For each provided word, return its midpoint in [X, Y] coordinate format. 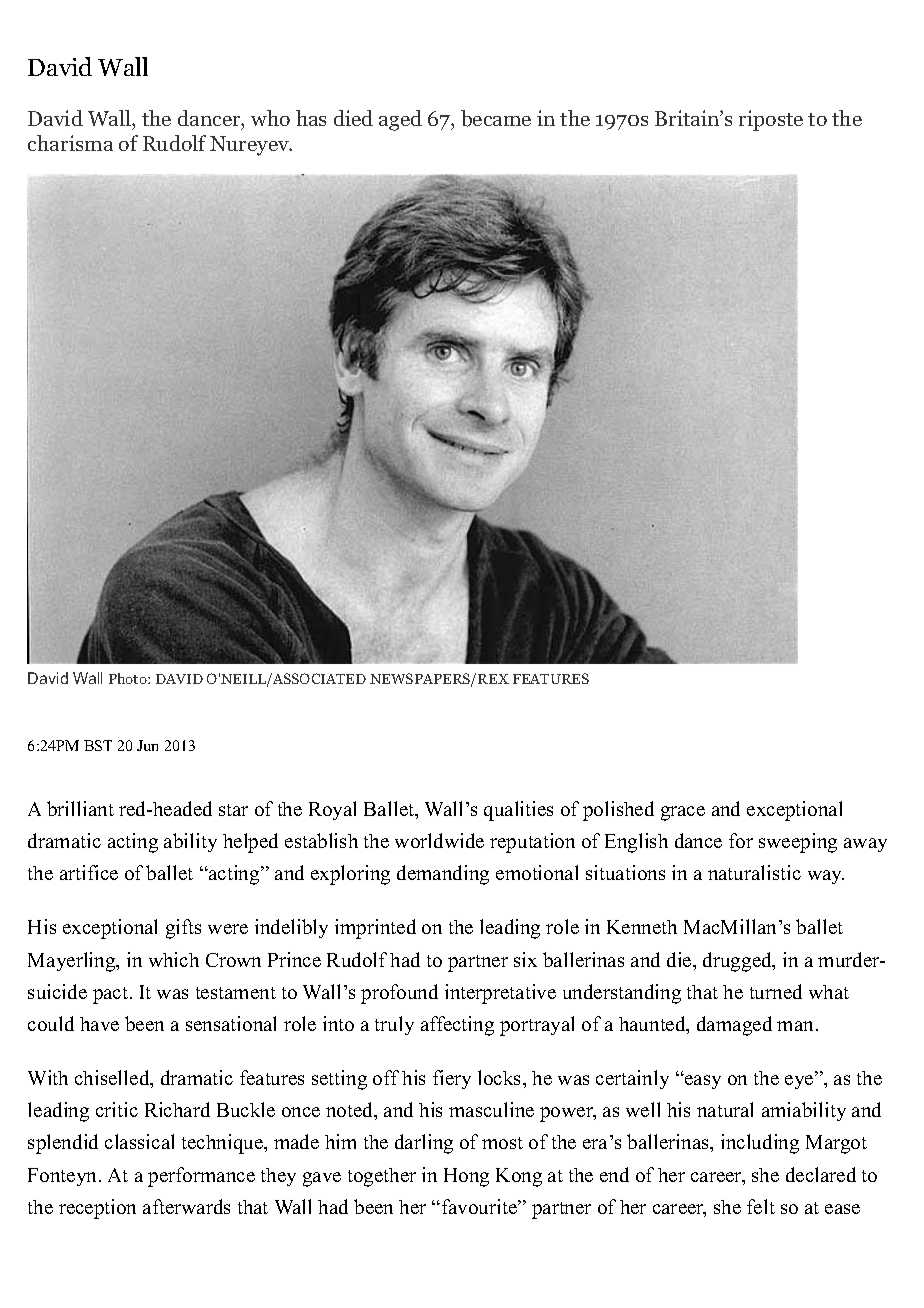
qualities [518, 811]
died [353, 118]
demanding [443, 875]
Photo [129, 678]
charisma [70, 143]
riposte [771, 120]
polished [618, 811]
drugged [738, 962]
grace [683, 813]
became [496, 118]
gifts [183, 929]
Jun [147, 745]
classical [139, 1141]
